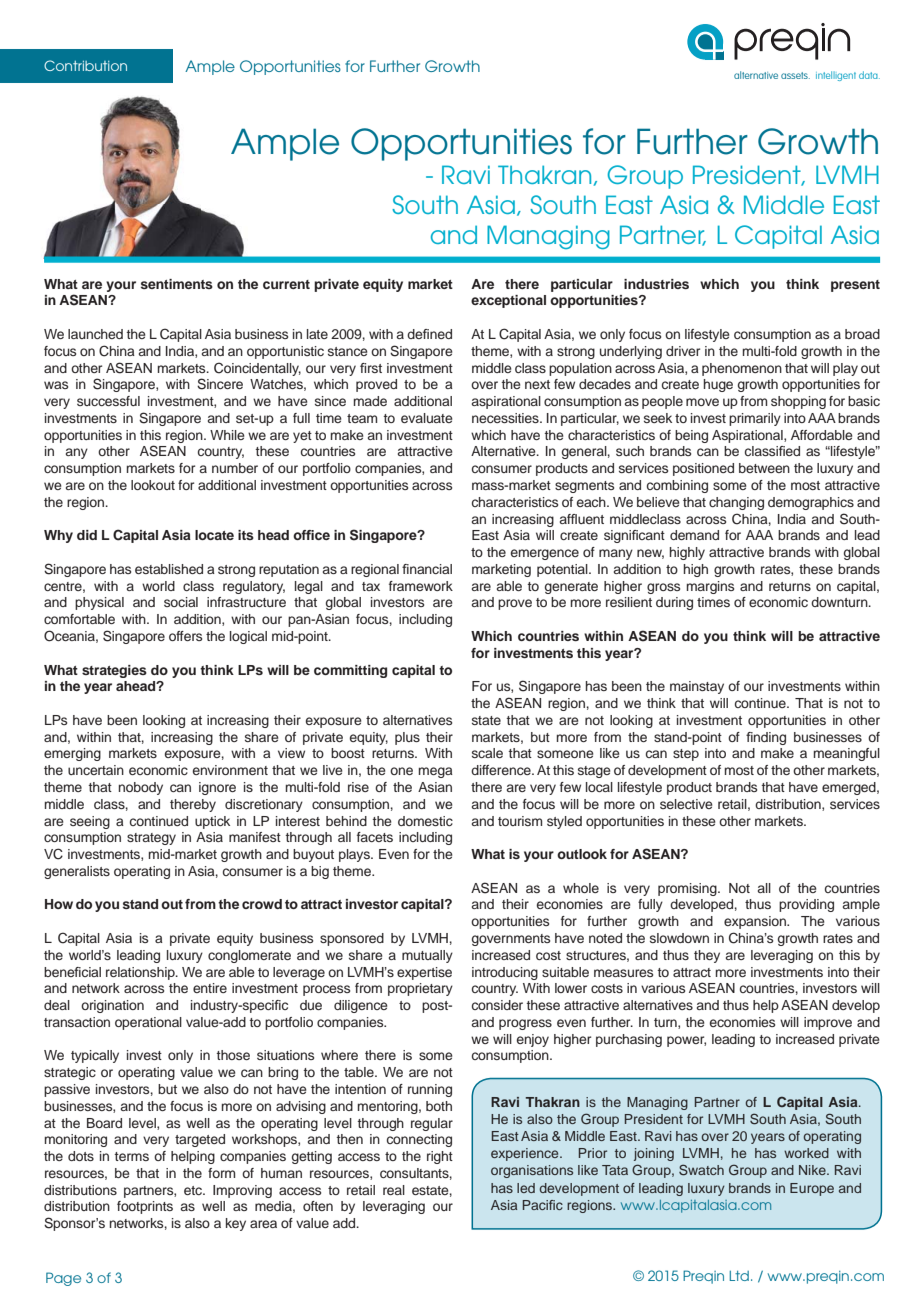  Describe the element at coordinates (508, 301) in the screenshot. I see `exceptional` at that location.
